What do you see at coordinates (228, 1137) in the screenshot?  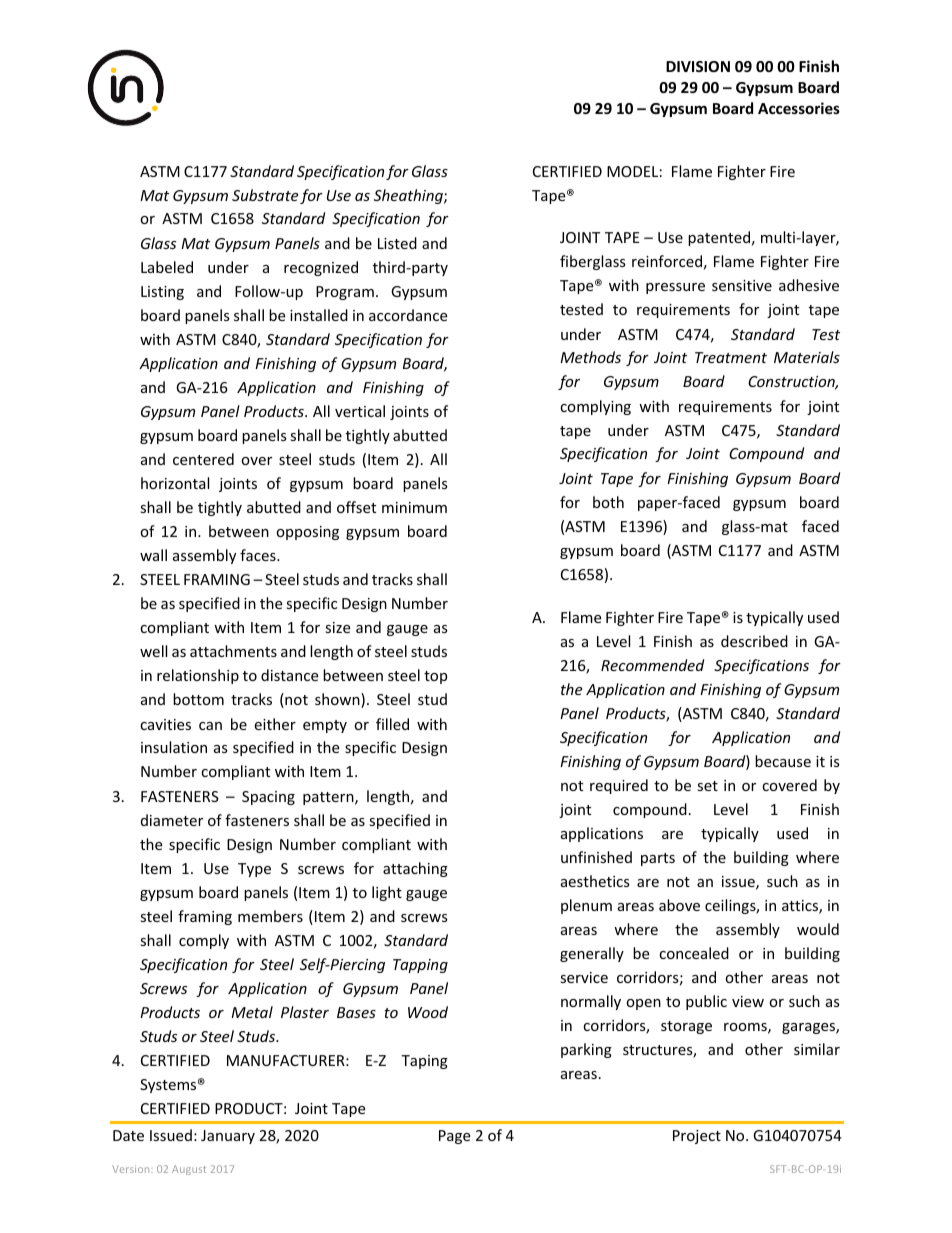 I see `January` at bounding box center [228, 1137].
